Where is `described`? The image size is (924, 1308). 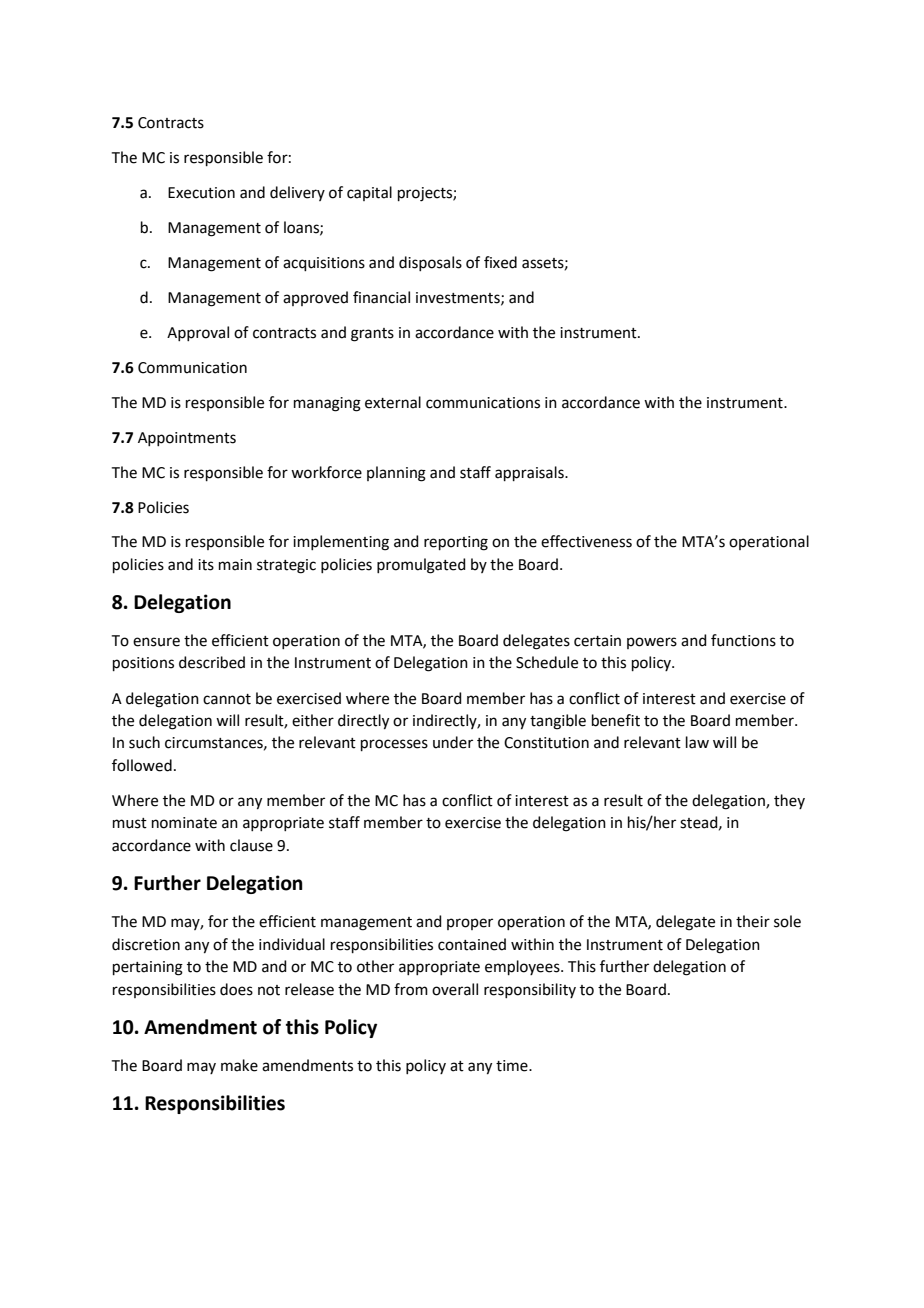
described is located at coordinates (212, 662).
